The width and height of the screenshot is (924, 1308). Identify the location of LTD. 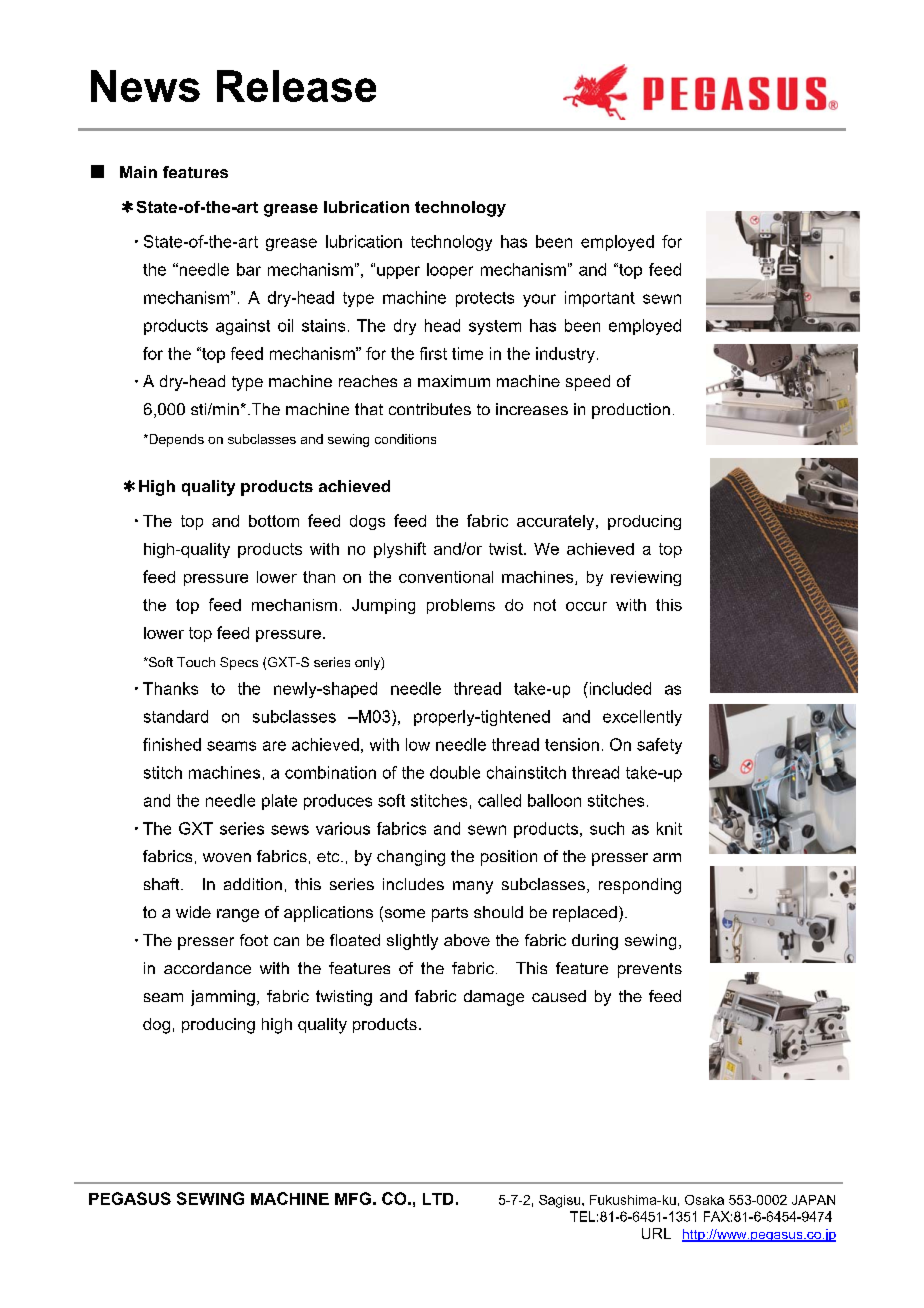
(438, 1199).
